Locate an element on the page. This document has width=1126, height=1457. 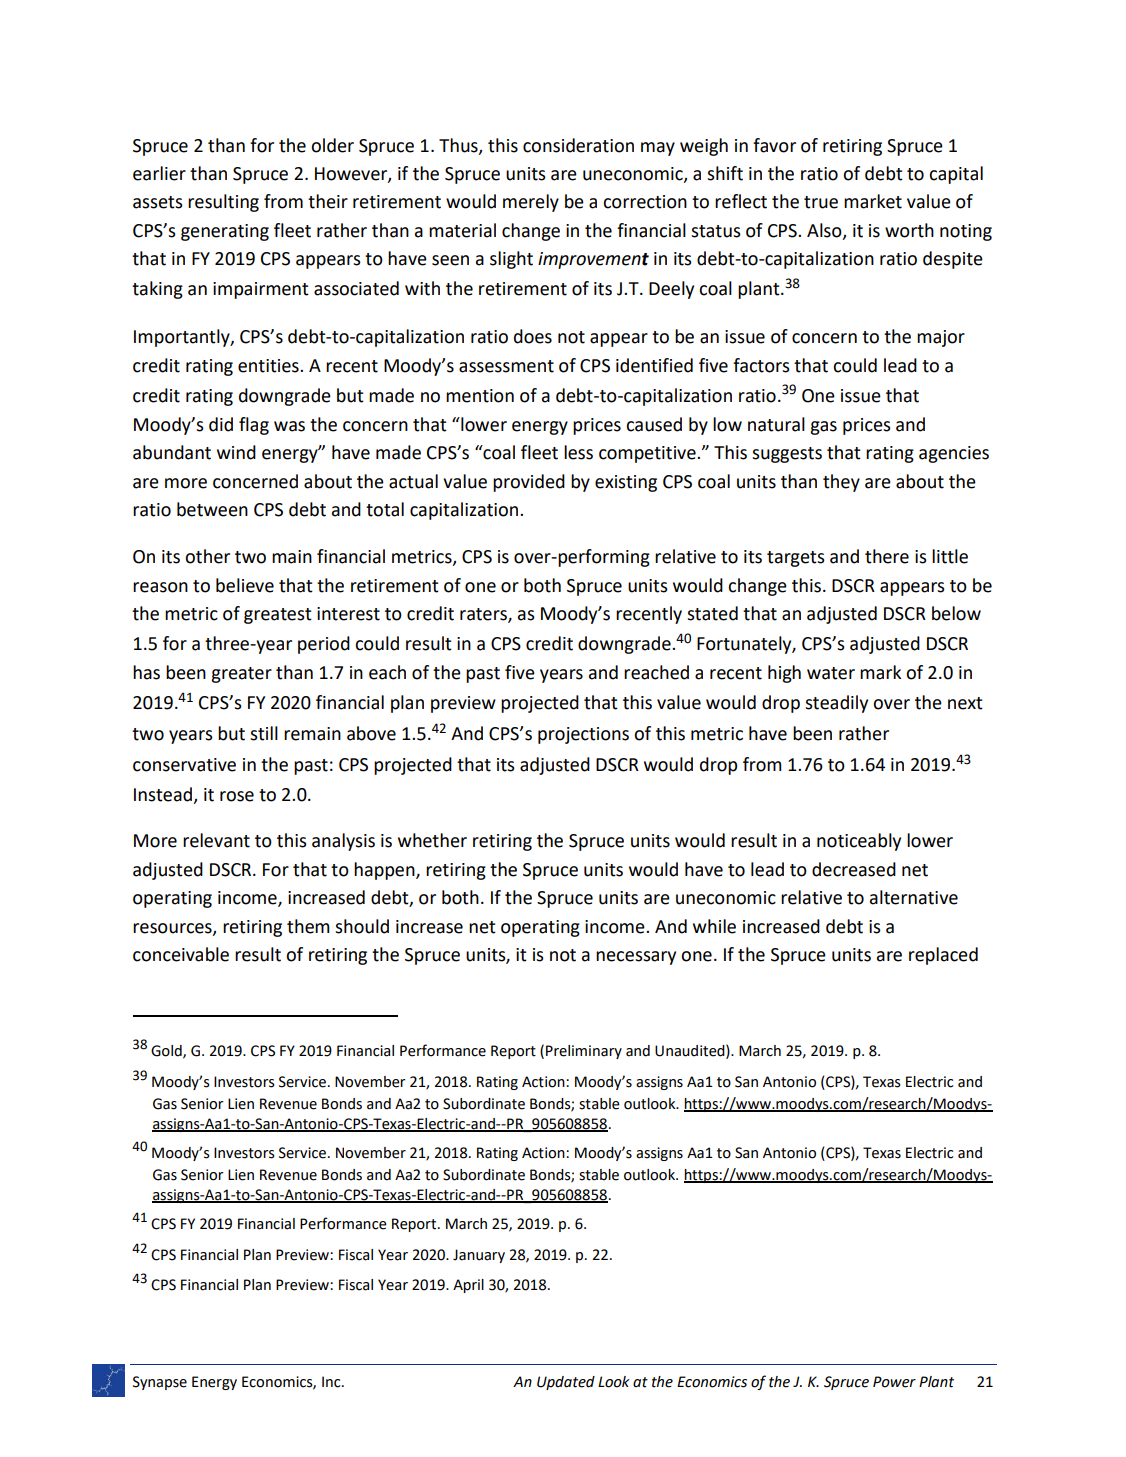
merely is located at coordinates (531, 203).
